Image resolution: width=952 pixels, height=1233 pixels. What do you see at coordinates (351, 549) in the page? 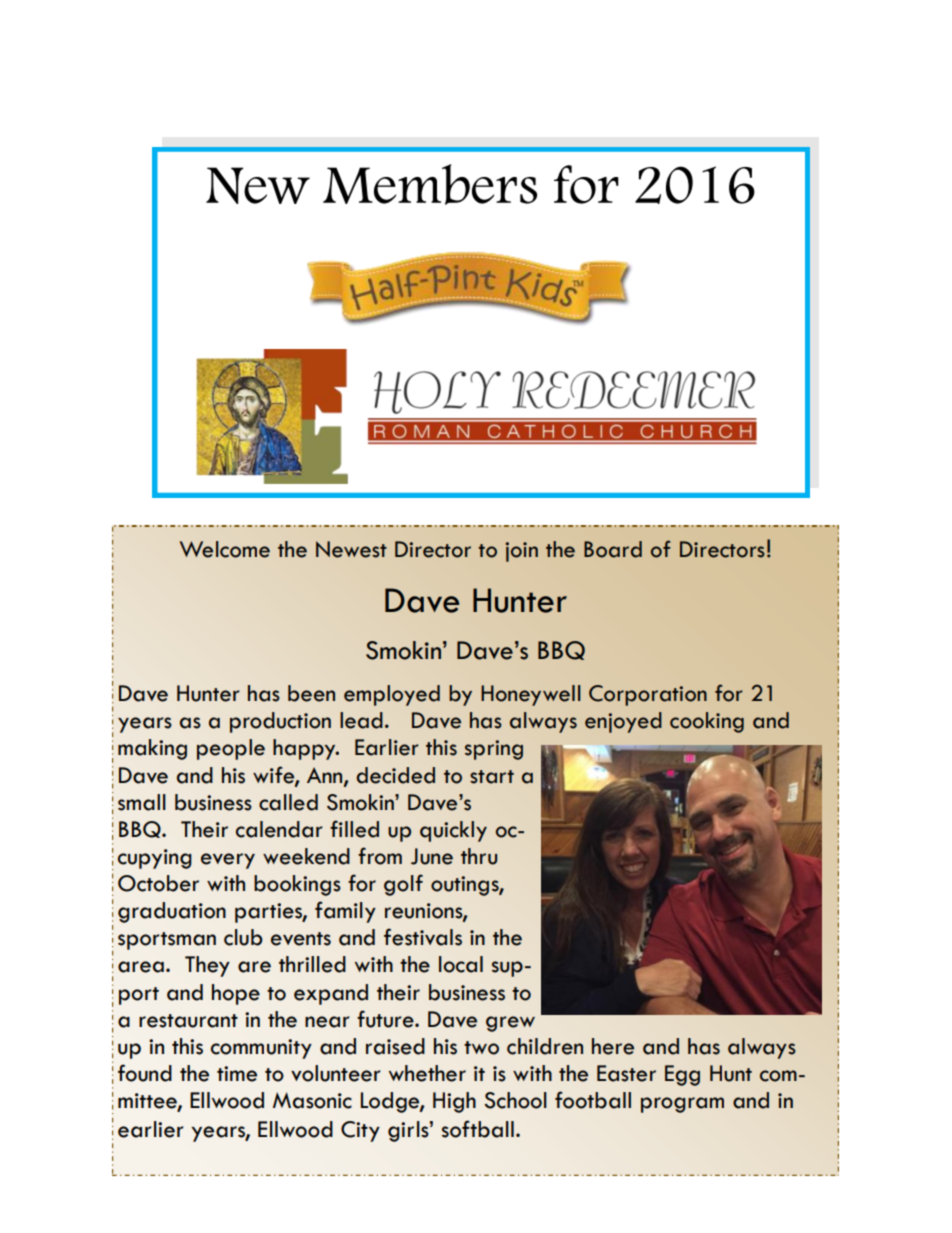
I see `Newest` at bounding box center [351, 549].
